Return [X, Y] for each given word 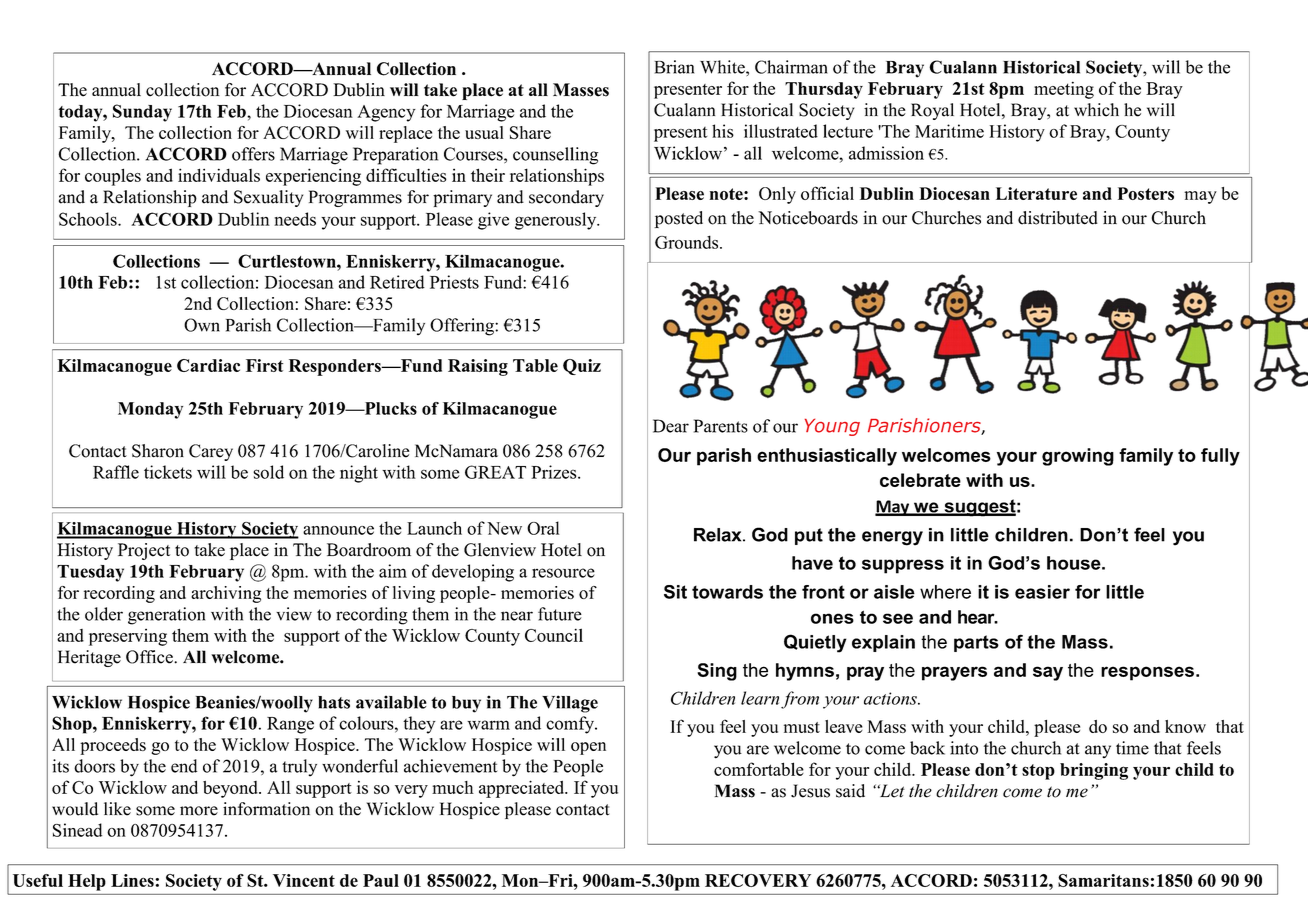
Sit [675, 592]
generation [166, 616]
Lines [133, 880]
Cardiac [208, 365]
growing [1078, 457]
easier [1042, 592]
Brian [674, 67]
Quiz [582, 367]
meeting [1064, 90]
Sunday [142, 113]
